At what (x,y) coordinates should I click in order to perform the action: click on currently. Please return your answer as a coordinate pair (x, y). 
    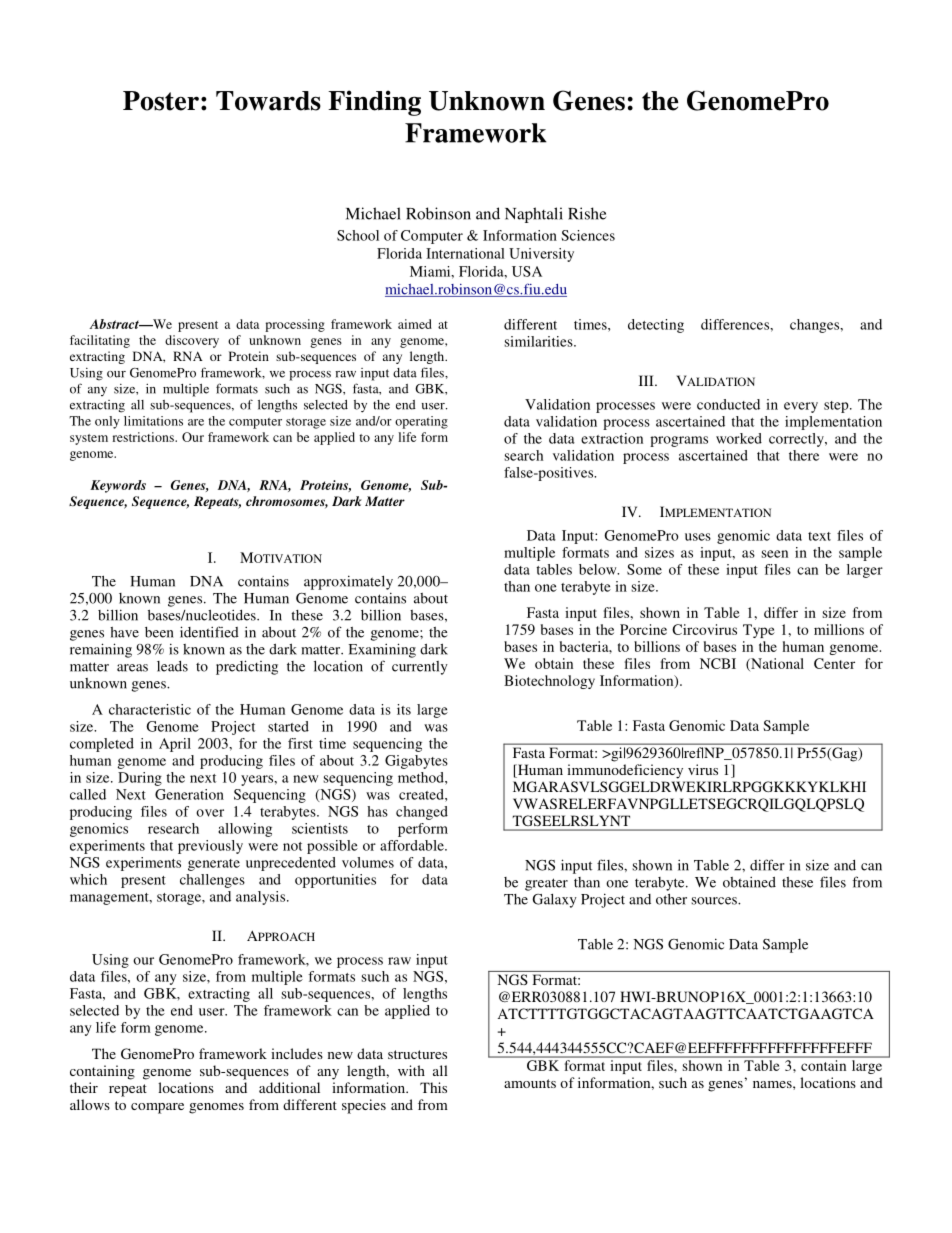
    Looking at the image, I should click on (420, 668).
